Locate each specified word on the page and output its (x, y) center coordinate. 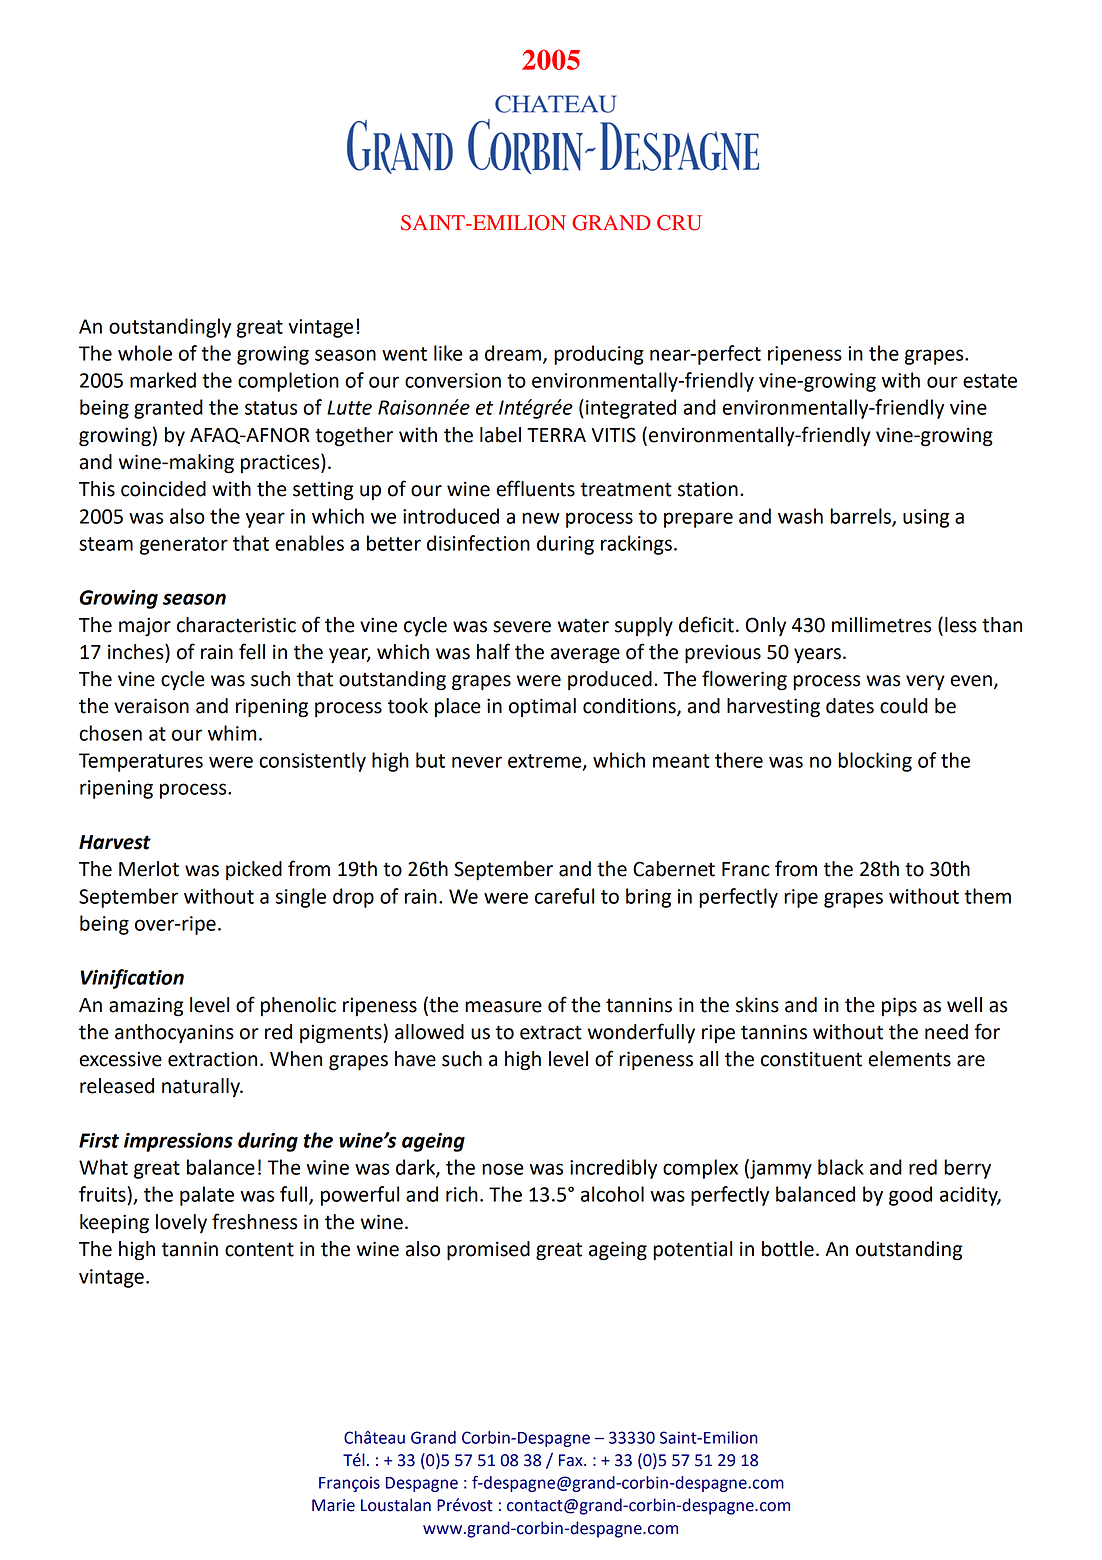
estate (990, 381)
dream (513, 353)
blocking (875, 762)
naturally (202, 1087)
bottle (788, 1249)
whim (232, 733)
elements (909, 1059)
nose (503, 1169)
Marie (333, 1505)
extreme (546, 762)
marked (163, 380)
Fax (572, 1460)
